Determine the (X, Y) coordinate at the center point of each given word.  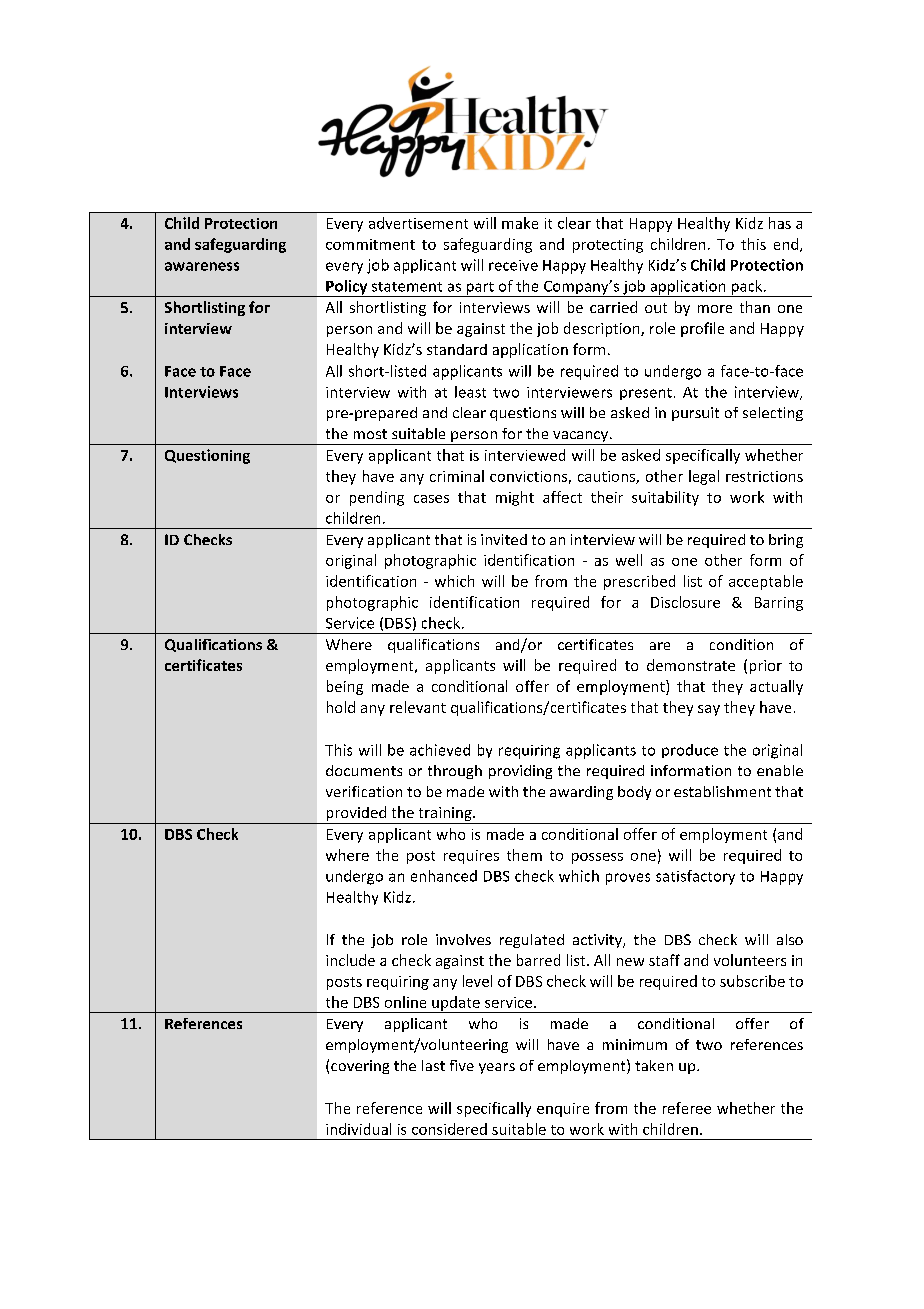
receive (513, 265)
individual (358, 1129)
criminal (457, 476)
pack (747, 288)
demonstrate (691, 665)
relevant (418, 707)
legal (704, 477)
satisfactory (695, 877)
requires (471, 857)
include (350, 960)
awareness (202, 266)
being (345, 687)
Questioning (207, 456)
